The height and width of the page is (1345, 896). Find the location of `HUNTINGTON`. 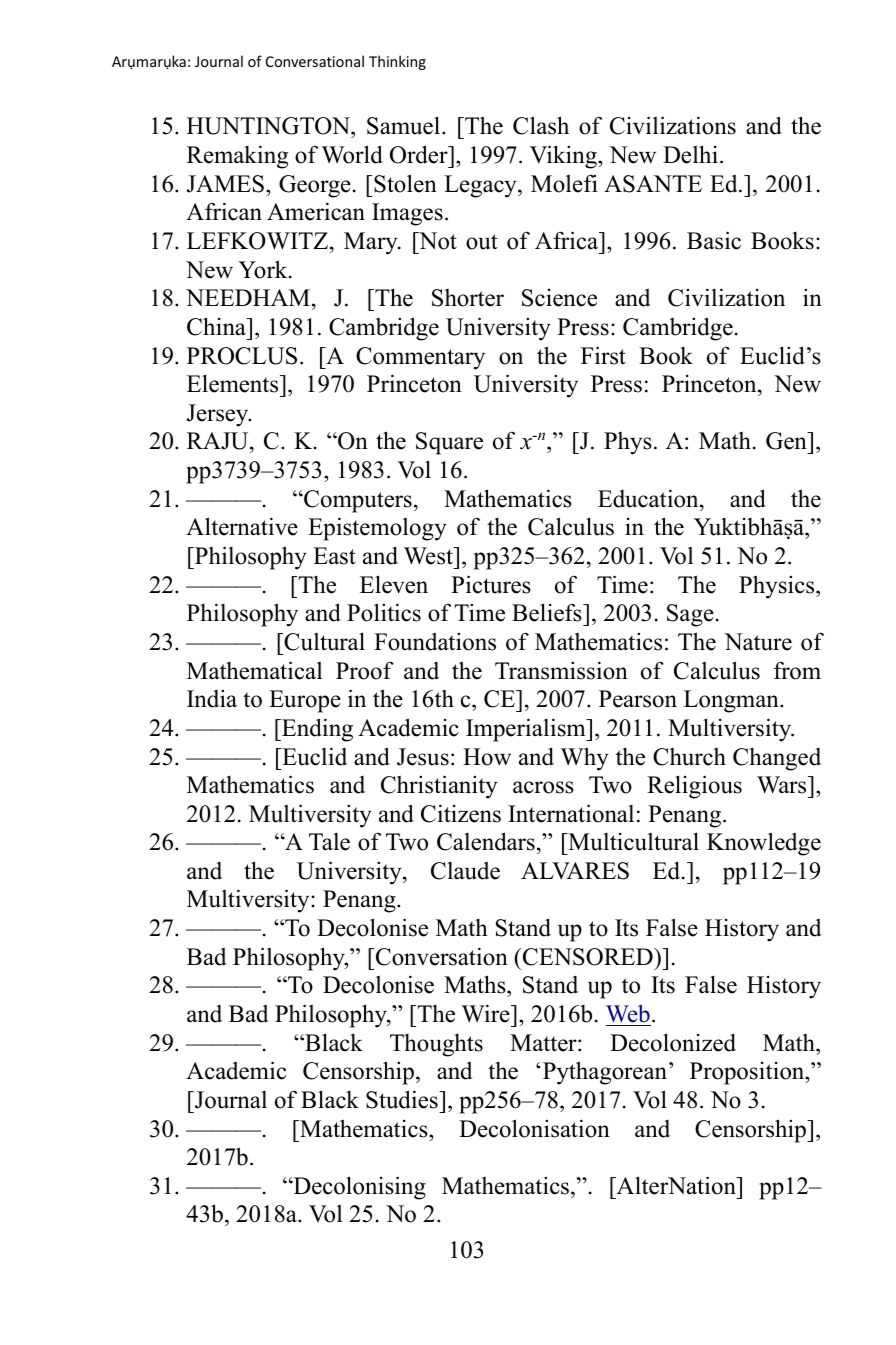

HUNTINGTON is located at coordinates (269, 127).
